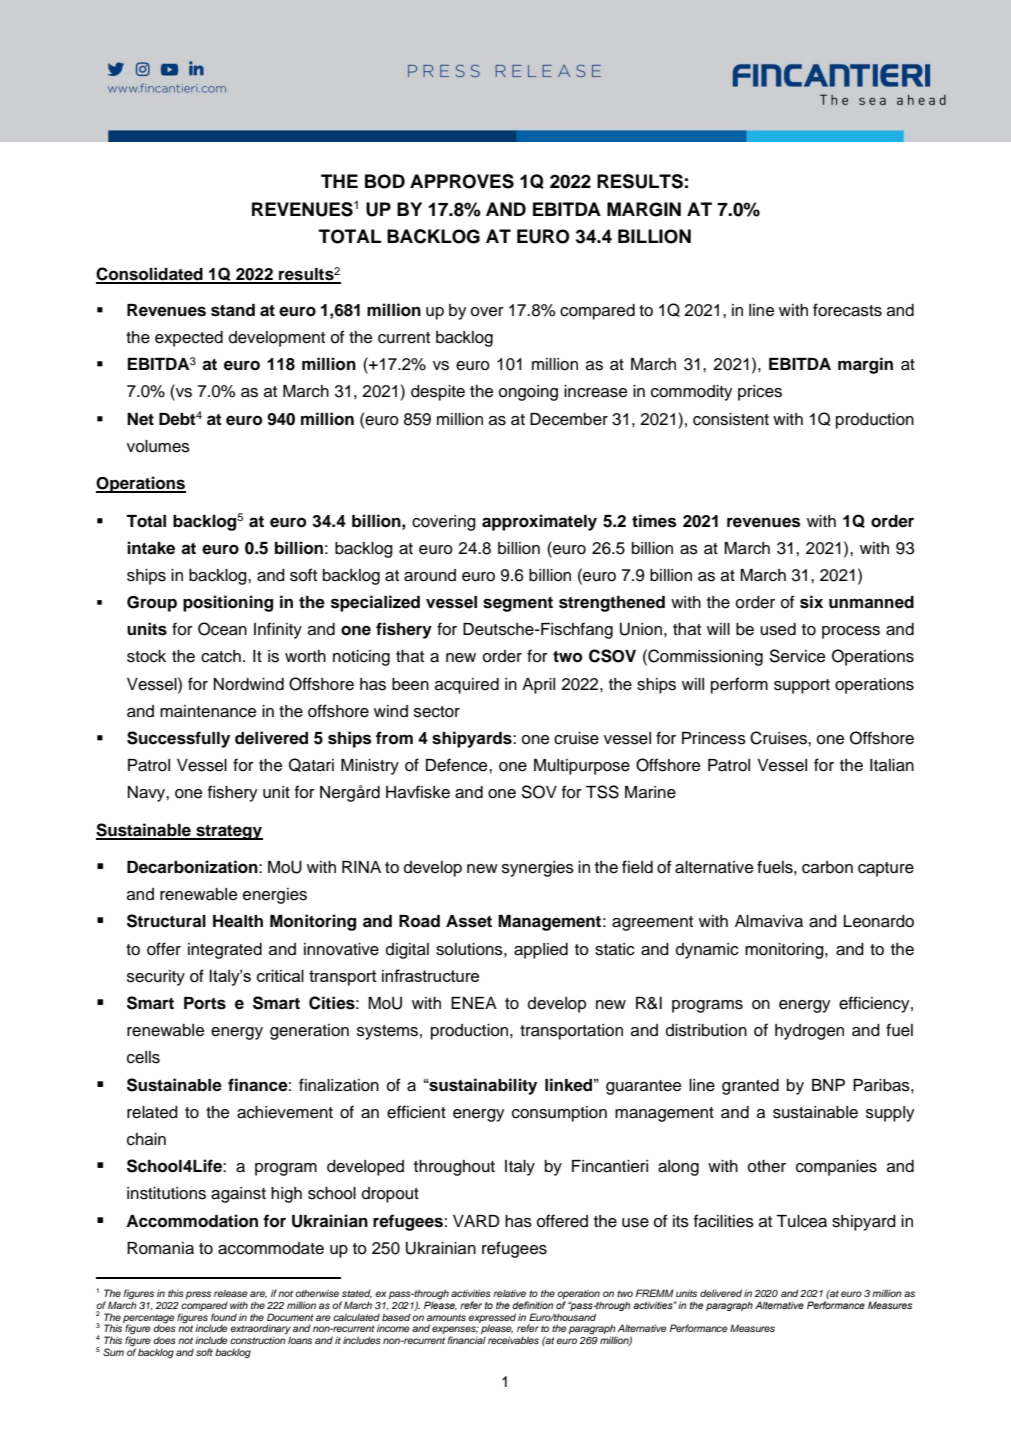 Image resolution: width=1011 pixels, height=1430 pixels. I want to click on Consolidated, so click(150, 275).
